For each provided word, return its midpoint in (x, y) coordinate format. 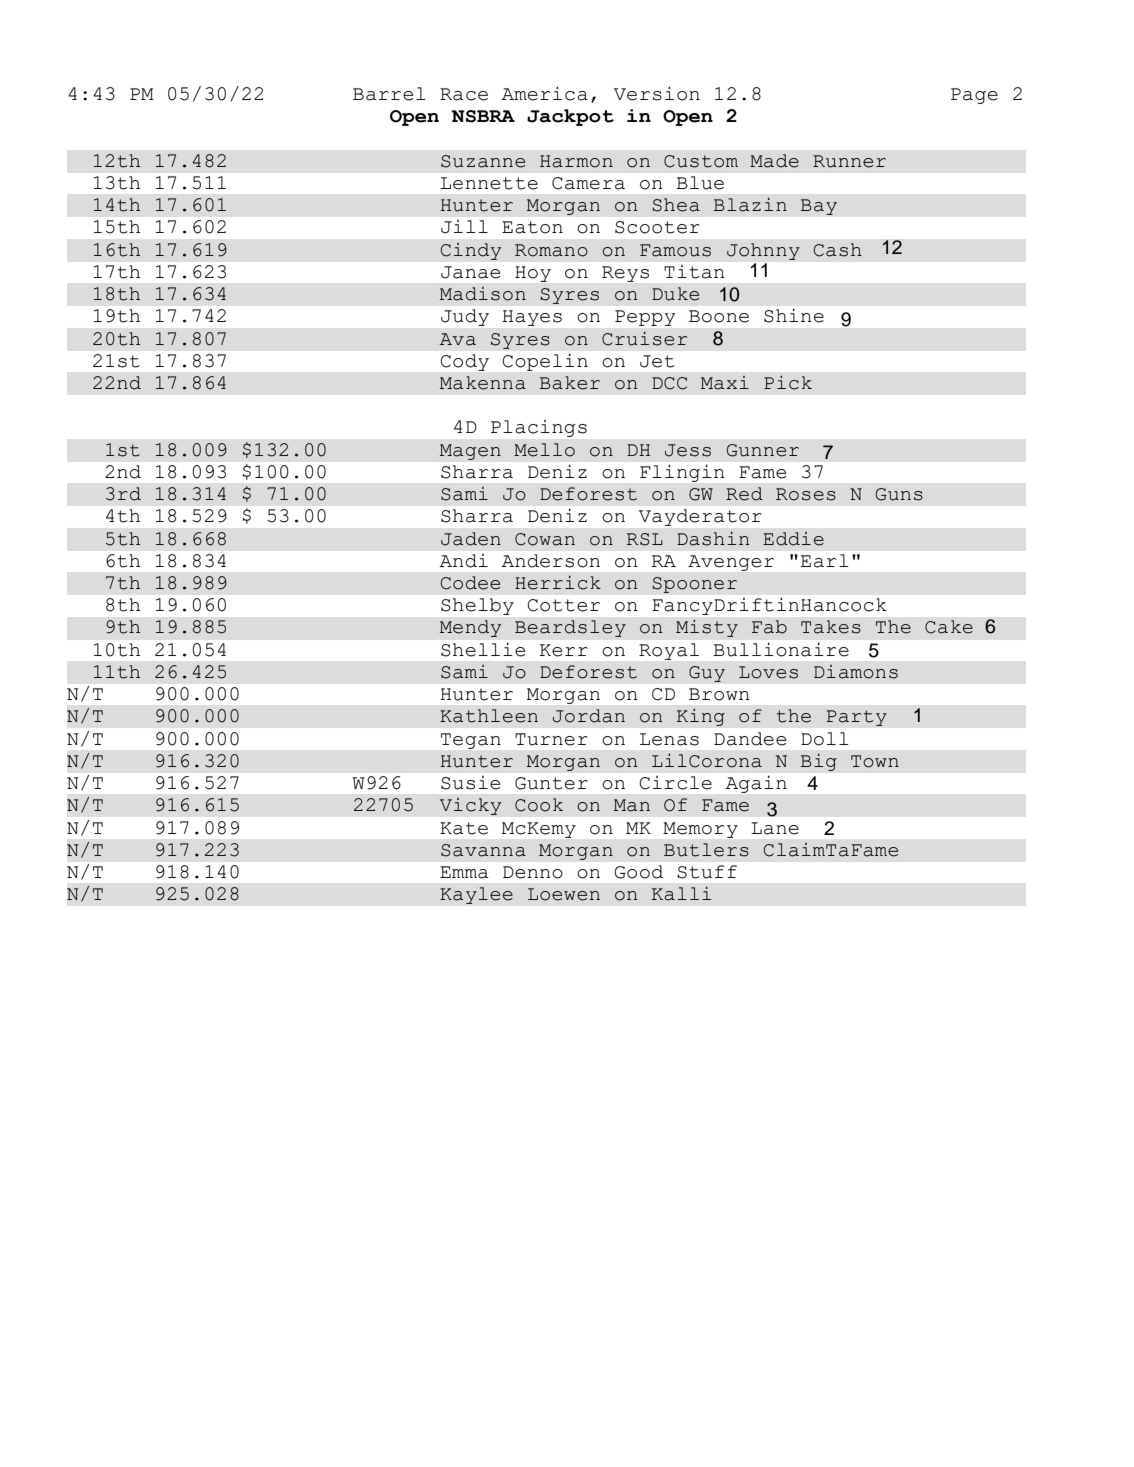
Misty (707, 628)
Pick (788, 383)
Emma (464, 872)
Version (657, 93)
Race (464, 94)
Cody (465, 362)
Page (974, 96)
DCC (669, 383)
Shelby (477, 606)
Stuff (707, 872)
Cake (949, 627)
